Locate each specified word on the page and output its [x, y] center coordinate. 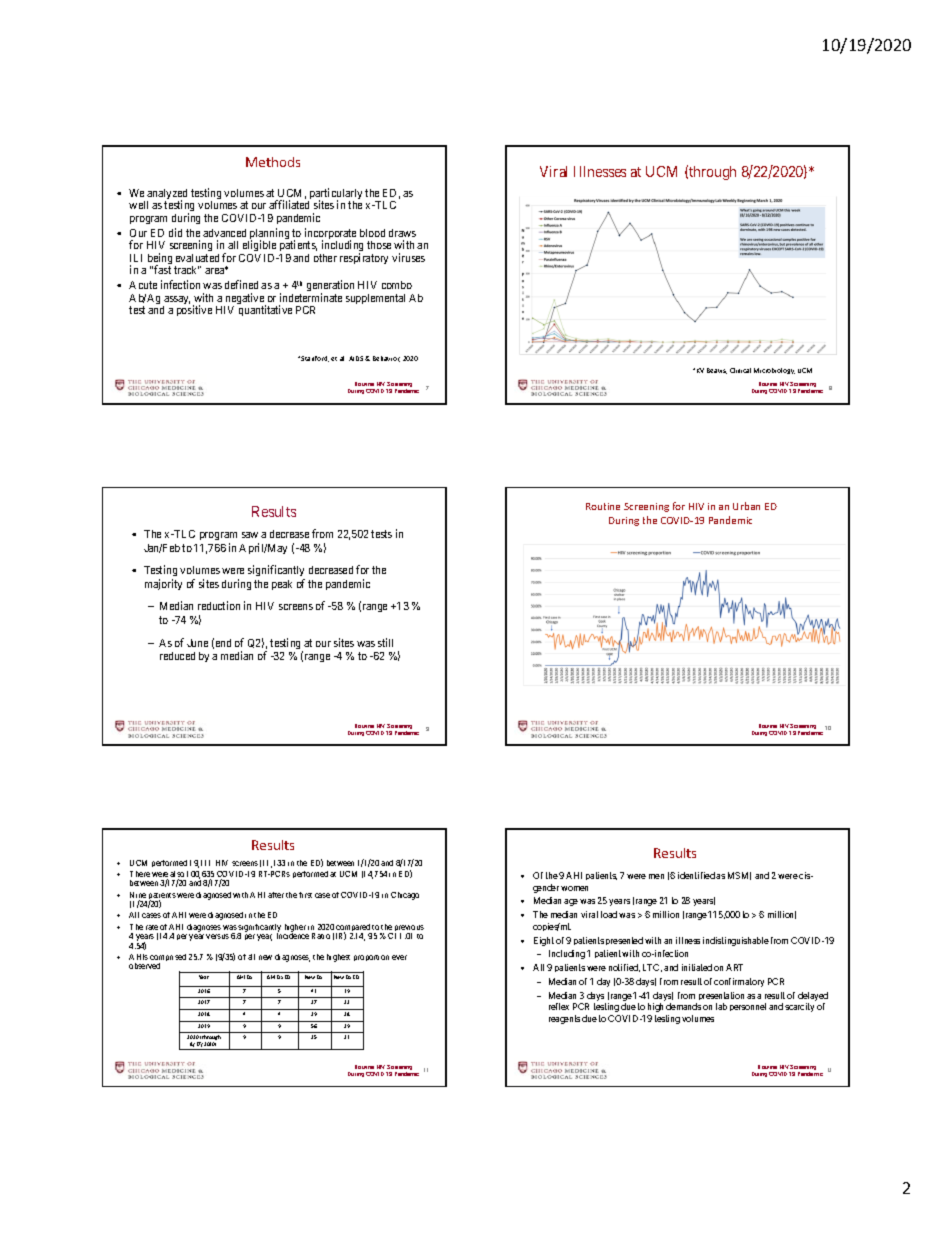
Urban [746, 506]
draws [402, 233]
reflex [559, 1006]
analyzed [167, 195]
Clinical [740, 370]
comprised [168, 959]
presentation [720, 998]
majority [163, 584]
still [385, 642]
